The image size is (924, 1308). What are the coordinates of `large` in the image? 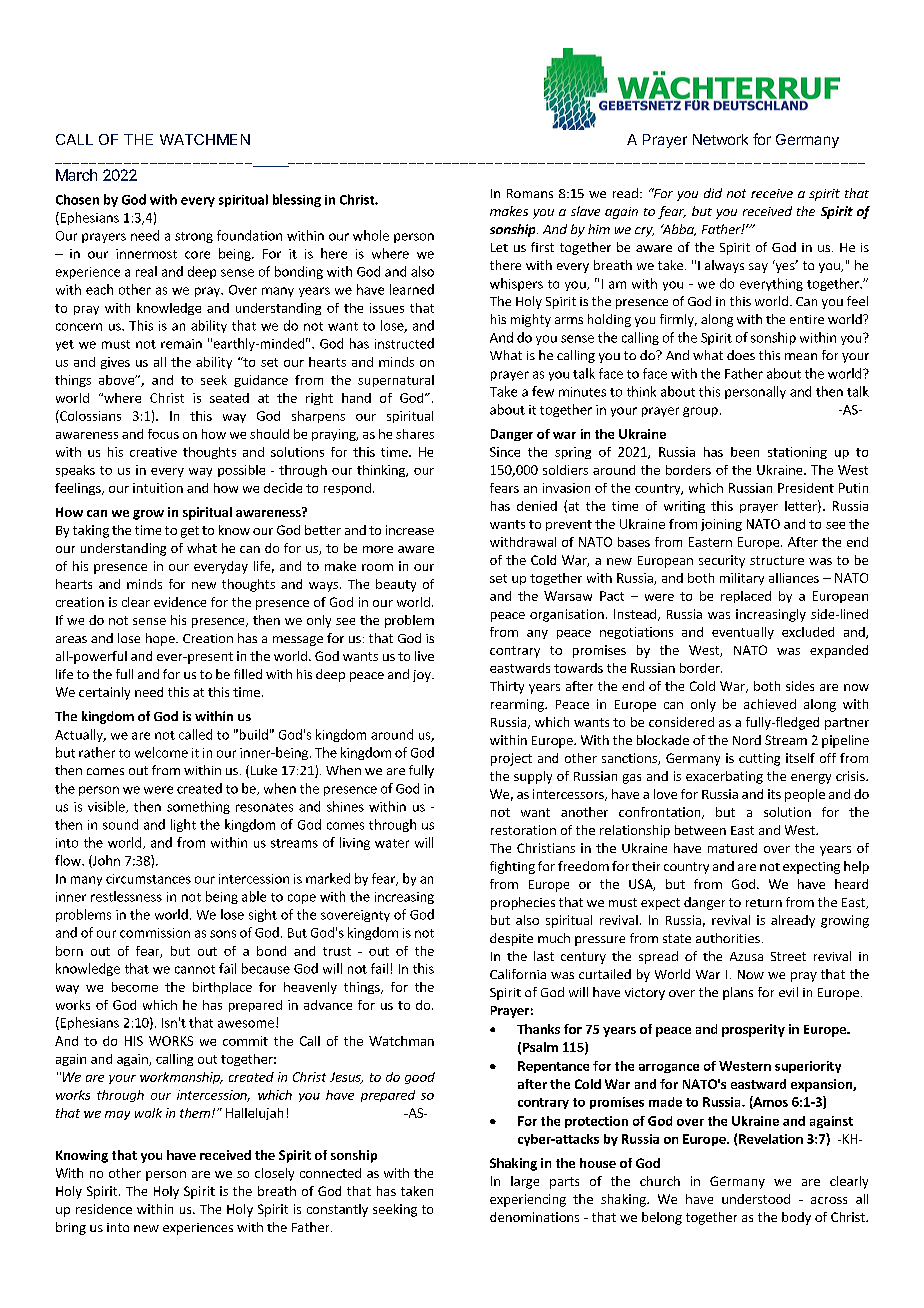 It's located at (525, 1182).
